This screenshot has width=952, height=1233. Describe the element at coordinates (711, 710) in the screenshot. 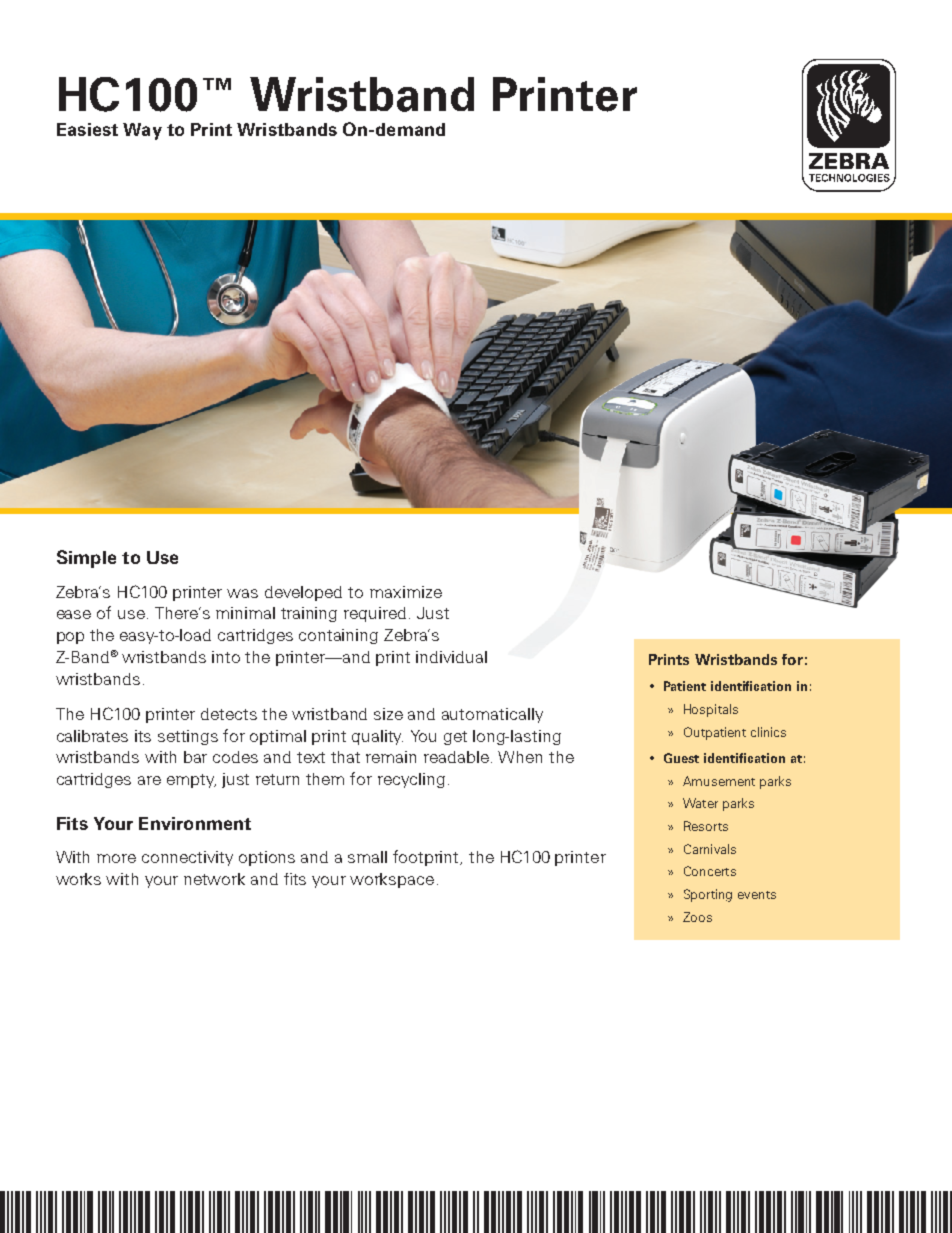

I see `Hospitals` at that location.
